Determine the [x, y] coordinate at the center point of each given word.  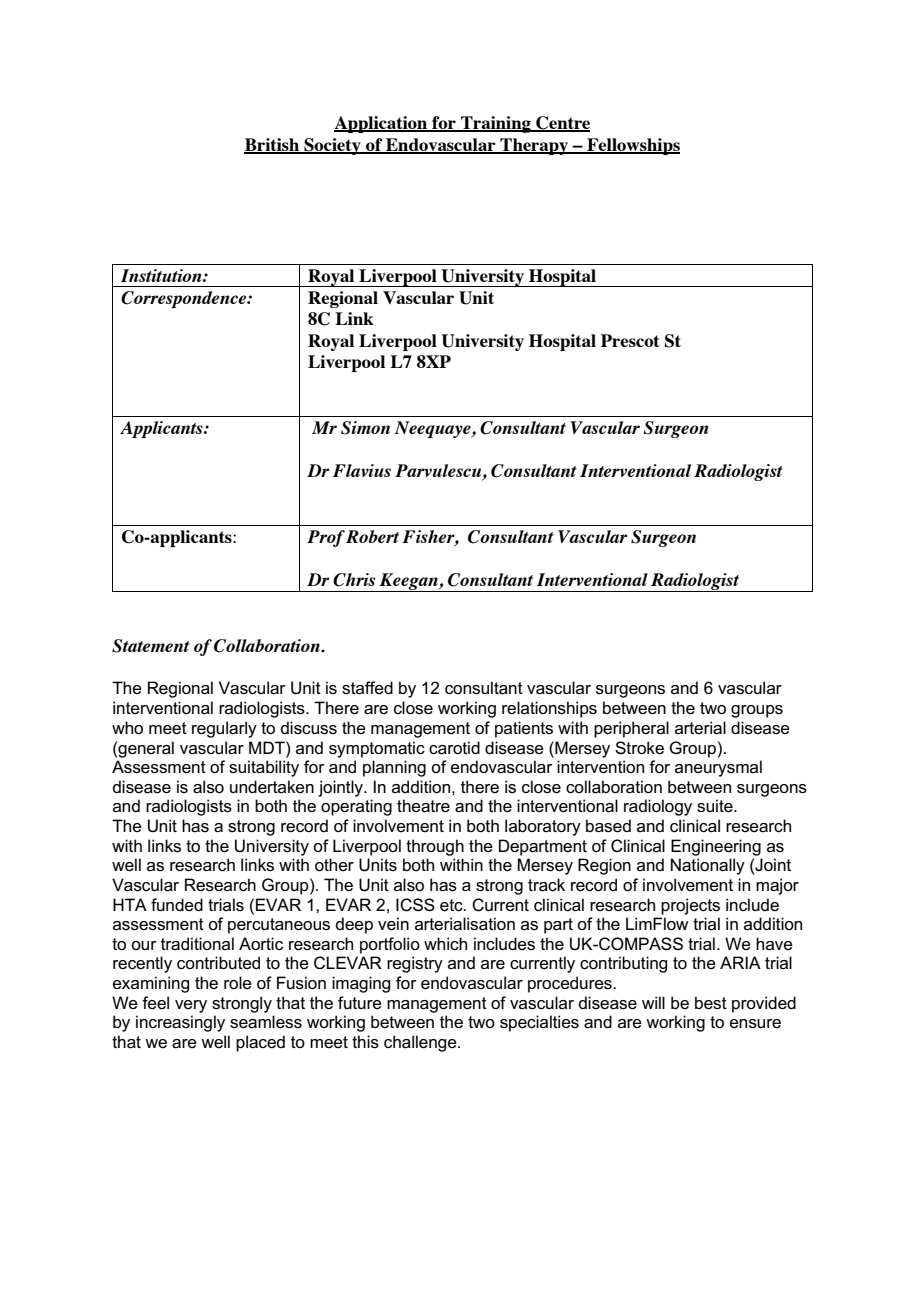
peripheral [631, 729]
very [191, 1006]
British [273, 146]
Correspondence [185, 299]
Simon [365, 428]
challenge [421, 1043]
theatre [423, 806]
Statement [151, 646]
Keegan [408, 582]
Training [496, 124]
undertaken [272, 787]
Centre [562, 124]
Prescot [630, 340]
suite [716, 806]
